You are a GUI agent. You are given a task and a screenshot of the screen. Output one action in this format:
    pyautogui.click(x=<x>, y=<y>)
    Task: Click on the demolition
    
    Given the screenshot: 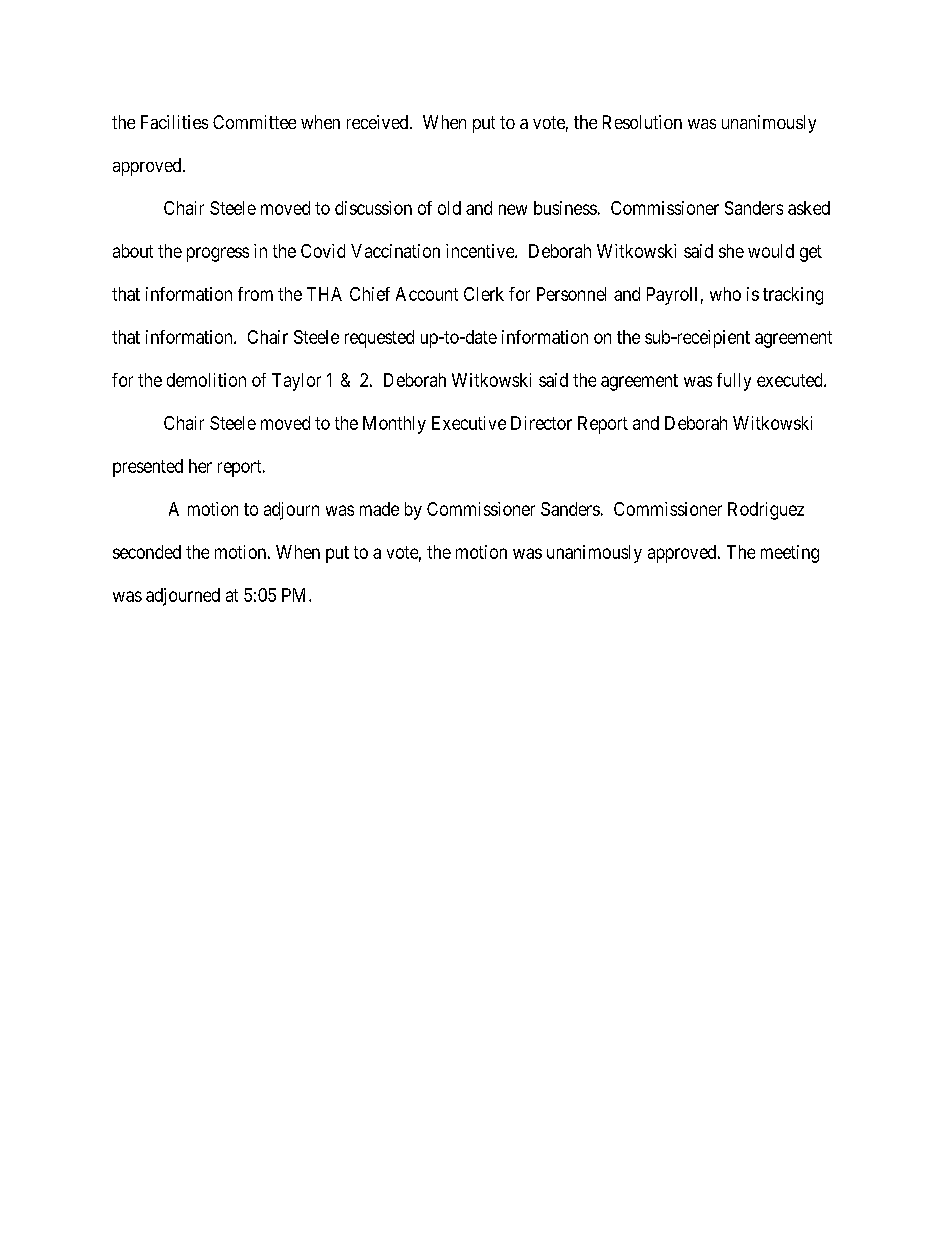 What is the action you would take?
    pyautogui.click(x=206, y=380)
